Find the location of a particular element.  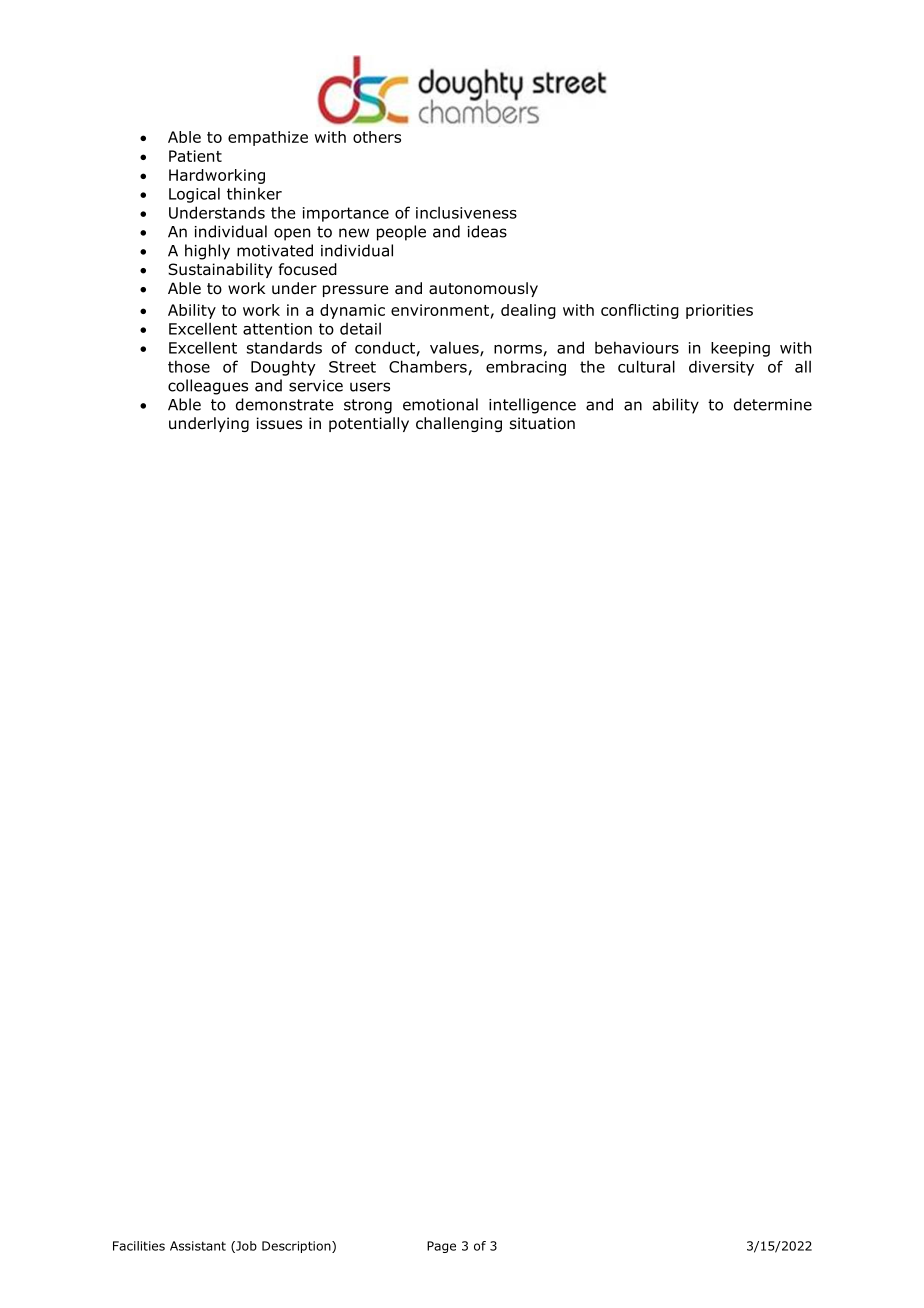

challenging is located at coordinates (459, 424).
